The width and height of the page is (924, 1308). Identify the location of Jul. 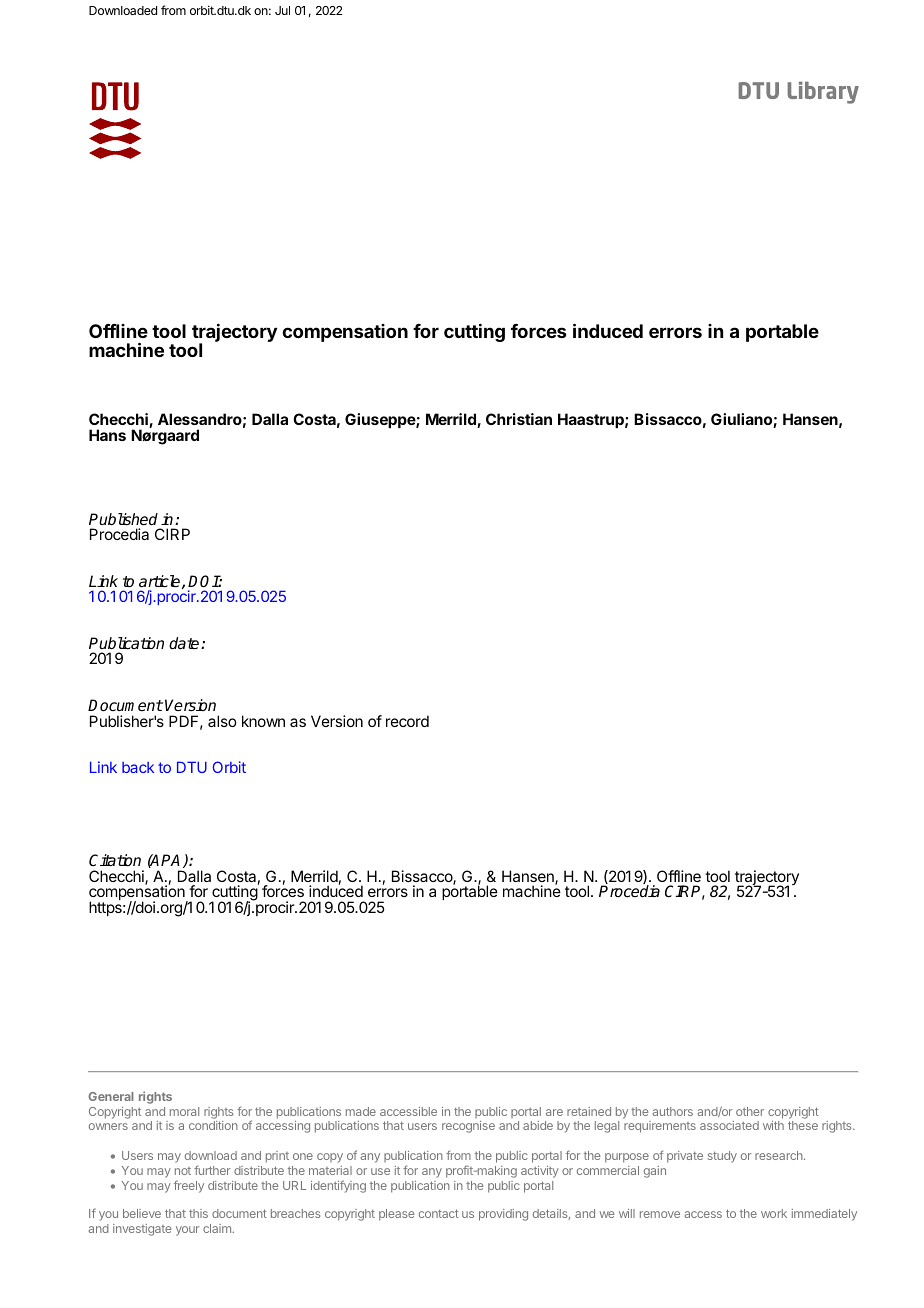
(282, 10).
